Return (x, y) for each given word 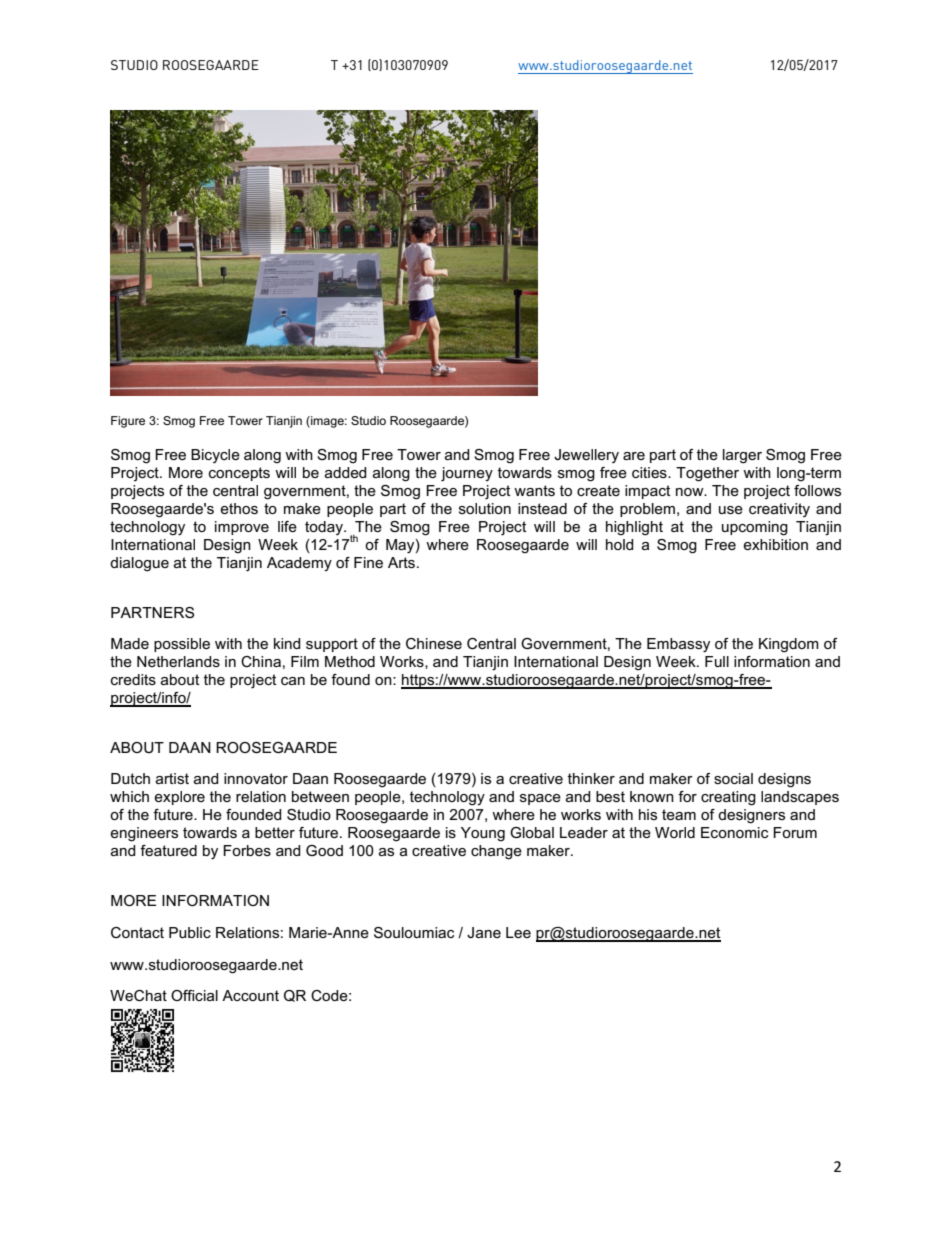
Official (194, 995)
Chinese (434, 643)
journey (467, 474)
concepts (239, 474)
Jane (484, 932)
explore (179, 798)
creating (728, 798)
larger (742, 456)
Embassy (678, 645)
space (540, 799)
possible (182, 645)
